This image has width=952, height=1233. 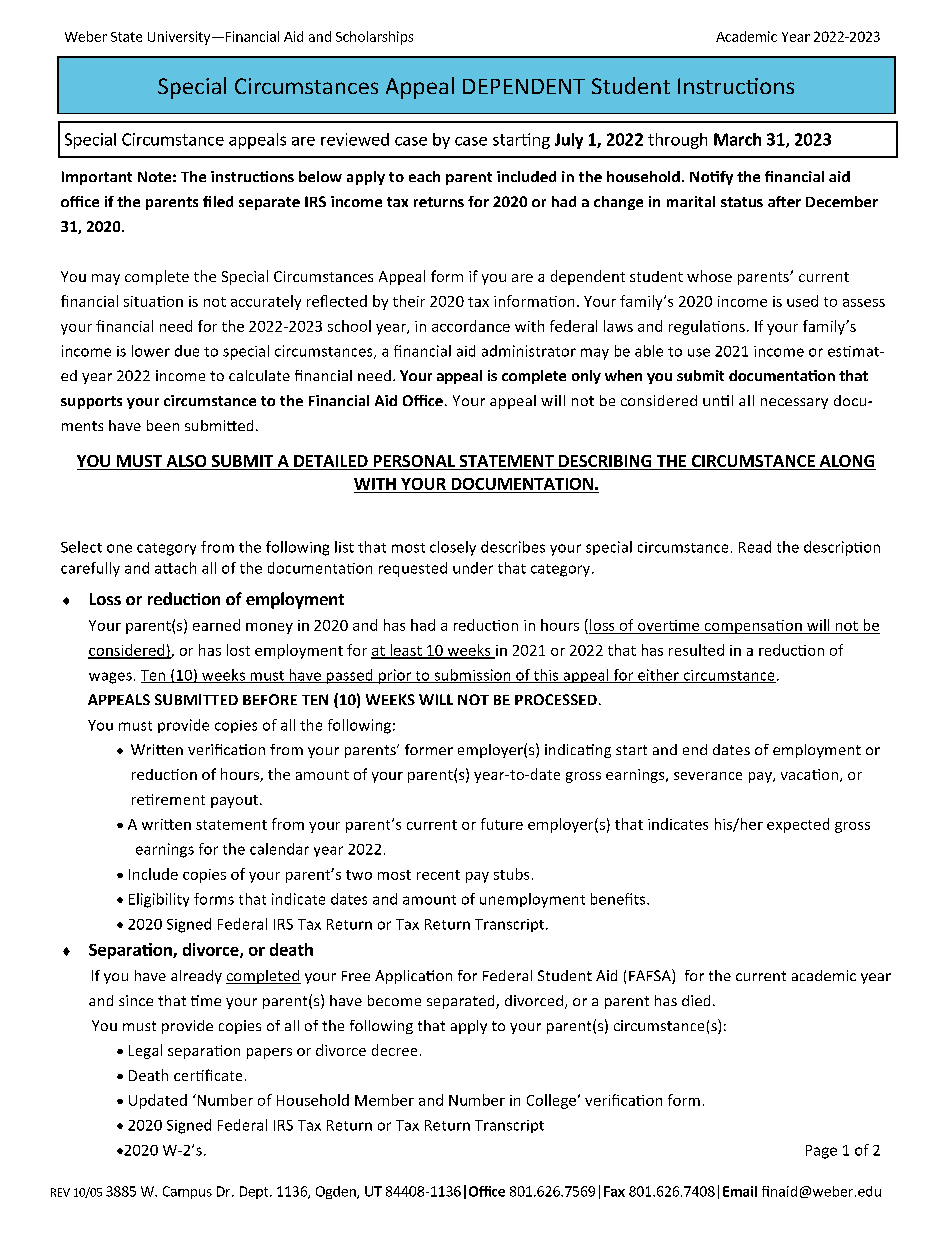 What do you see at coordinates (187, 1192) in the image?
I see `Campus` at bounding box center [187, 1192].
